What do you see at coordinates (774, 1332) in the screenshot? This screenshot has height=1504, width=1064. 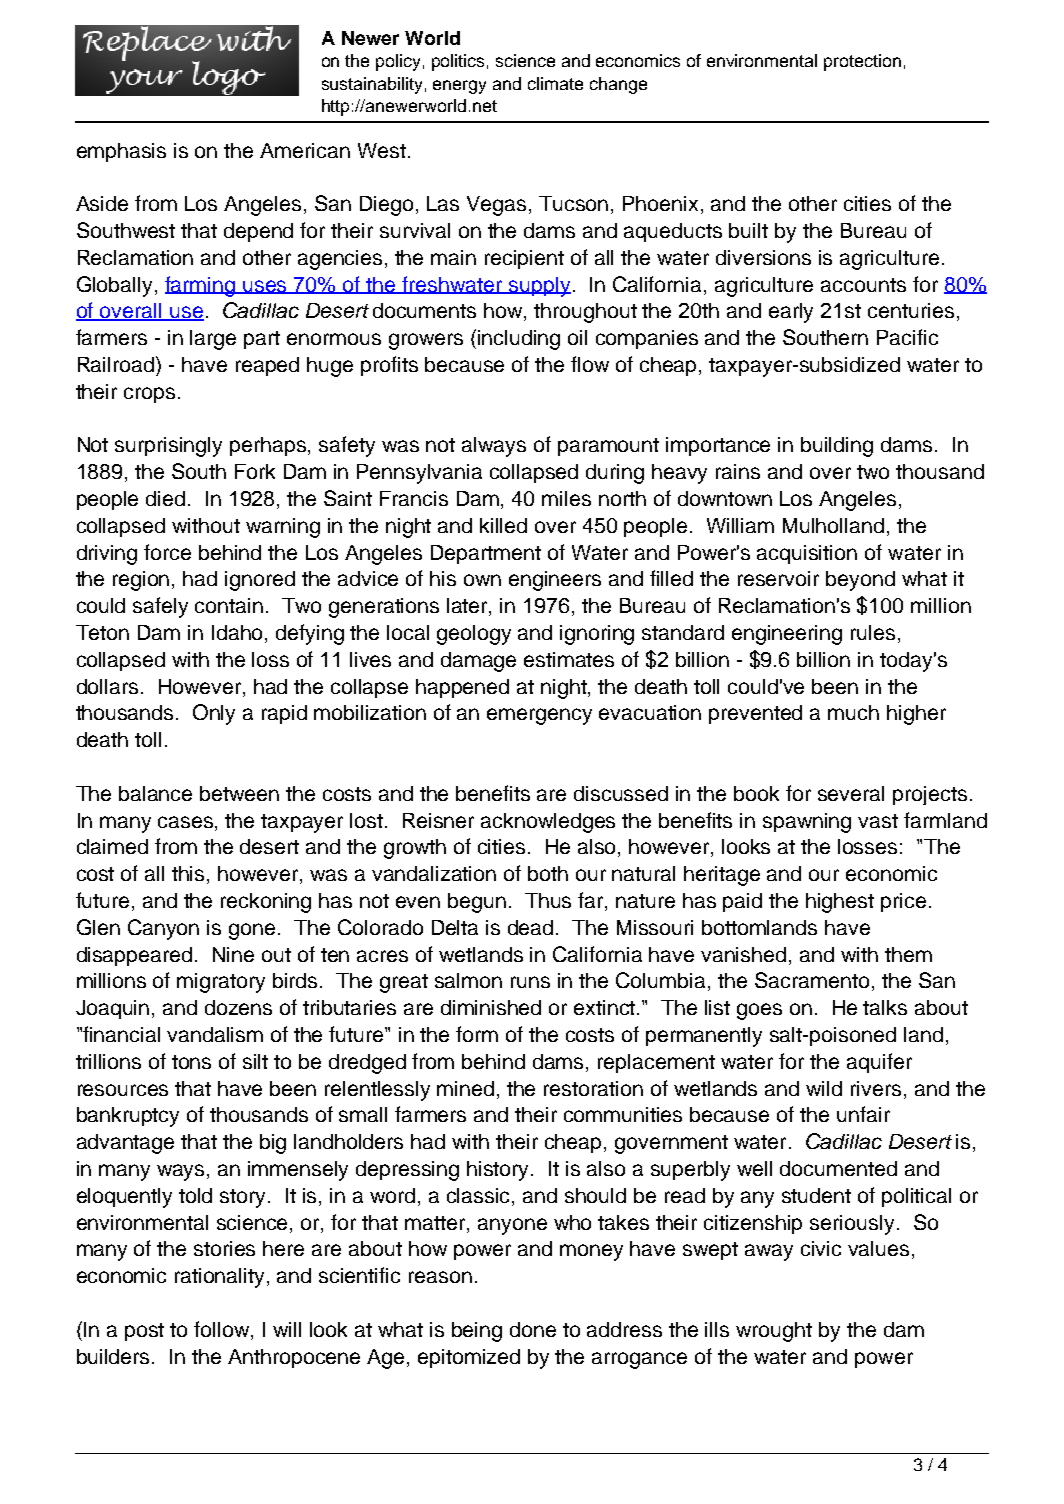 I see `wrought` at bounding box center [774, 1332].
